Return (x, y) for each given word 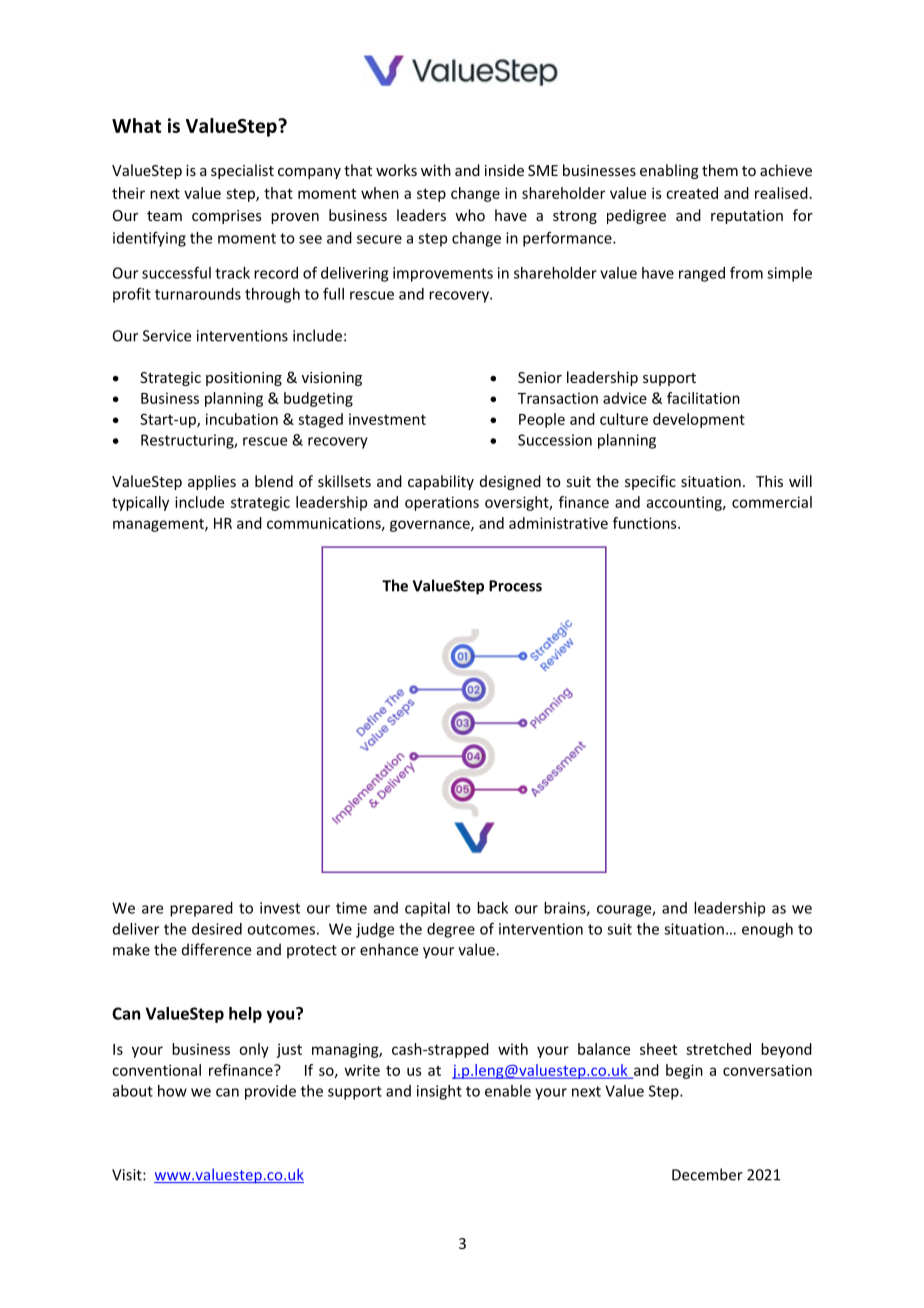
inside (504, 170)
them (720, 170)
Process (515, 586)
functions (646, 523)
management (159, 525)
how (172, 1091)
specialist (242, 171)
